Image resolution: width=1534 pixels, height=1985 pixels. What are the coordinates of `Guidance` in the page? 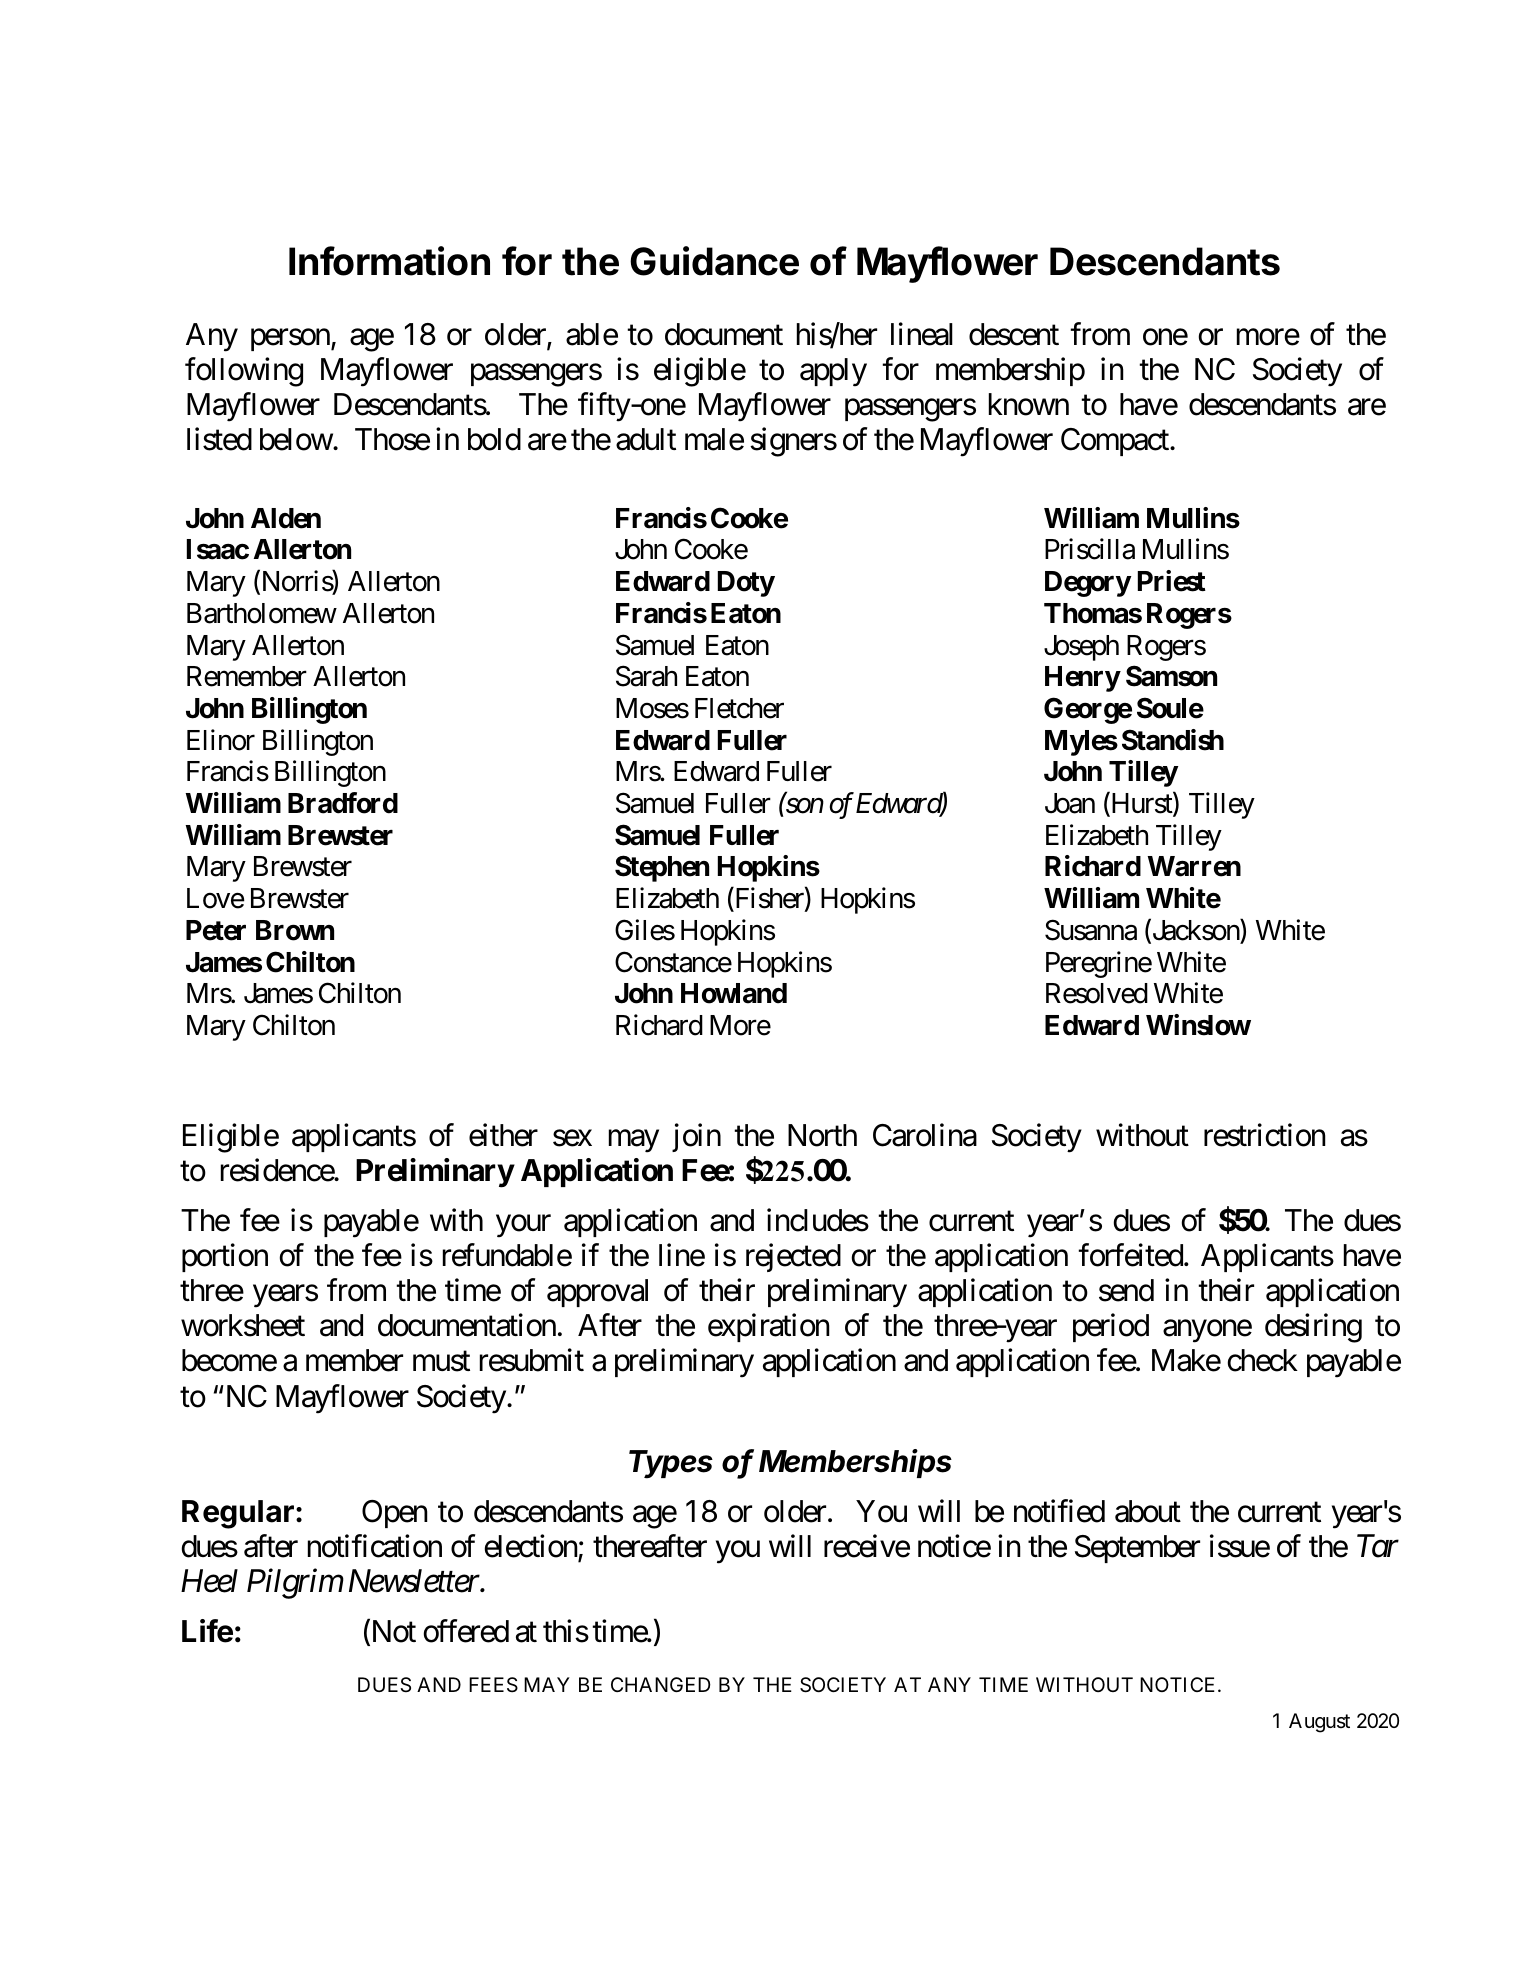 It's located at (714, 261).
